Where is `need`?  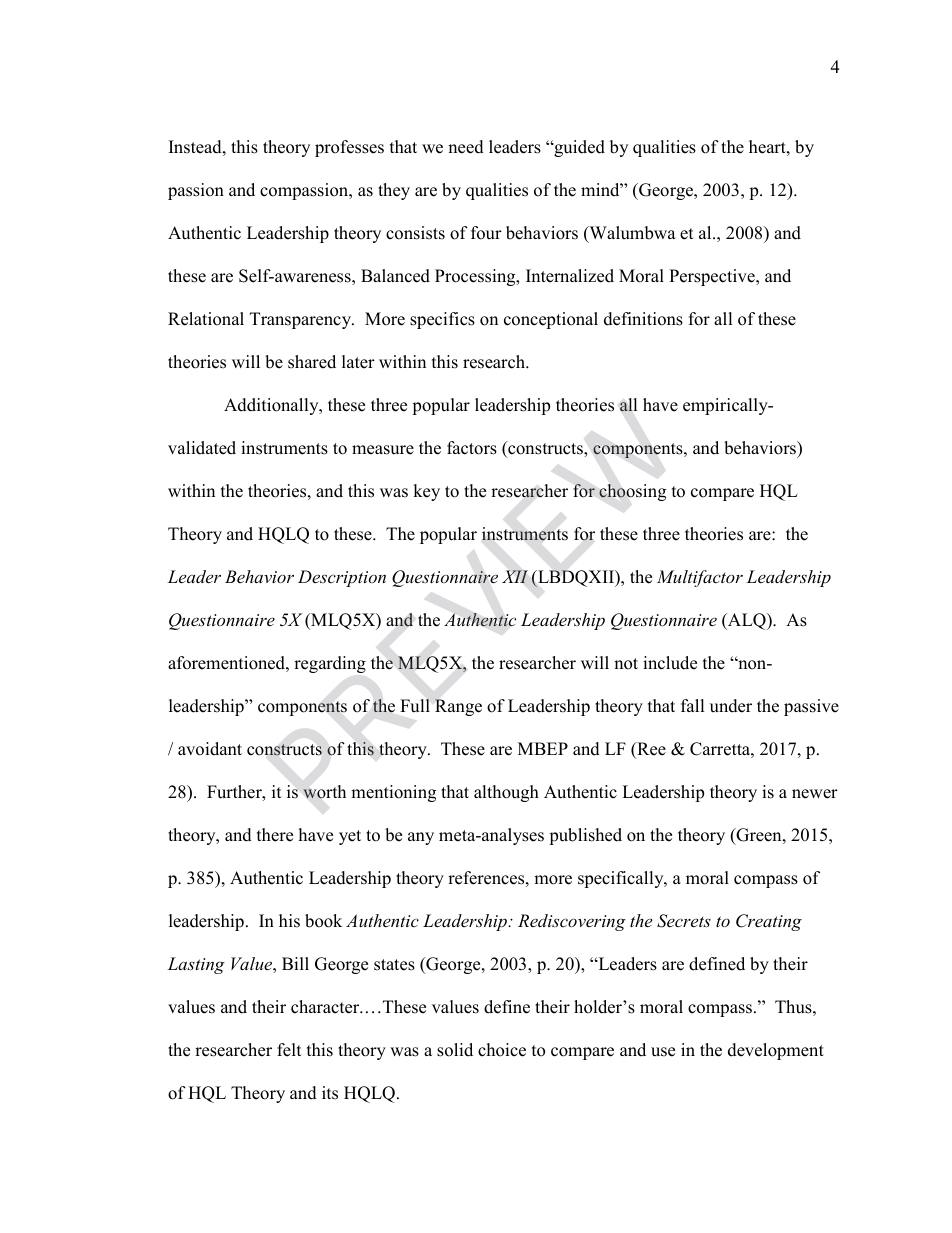
need is located at coordinates (466, 147).
